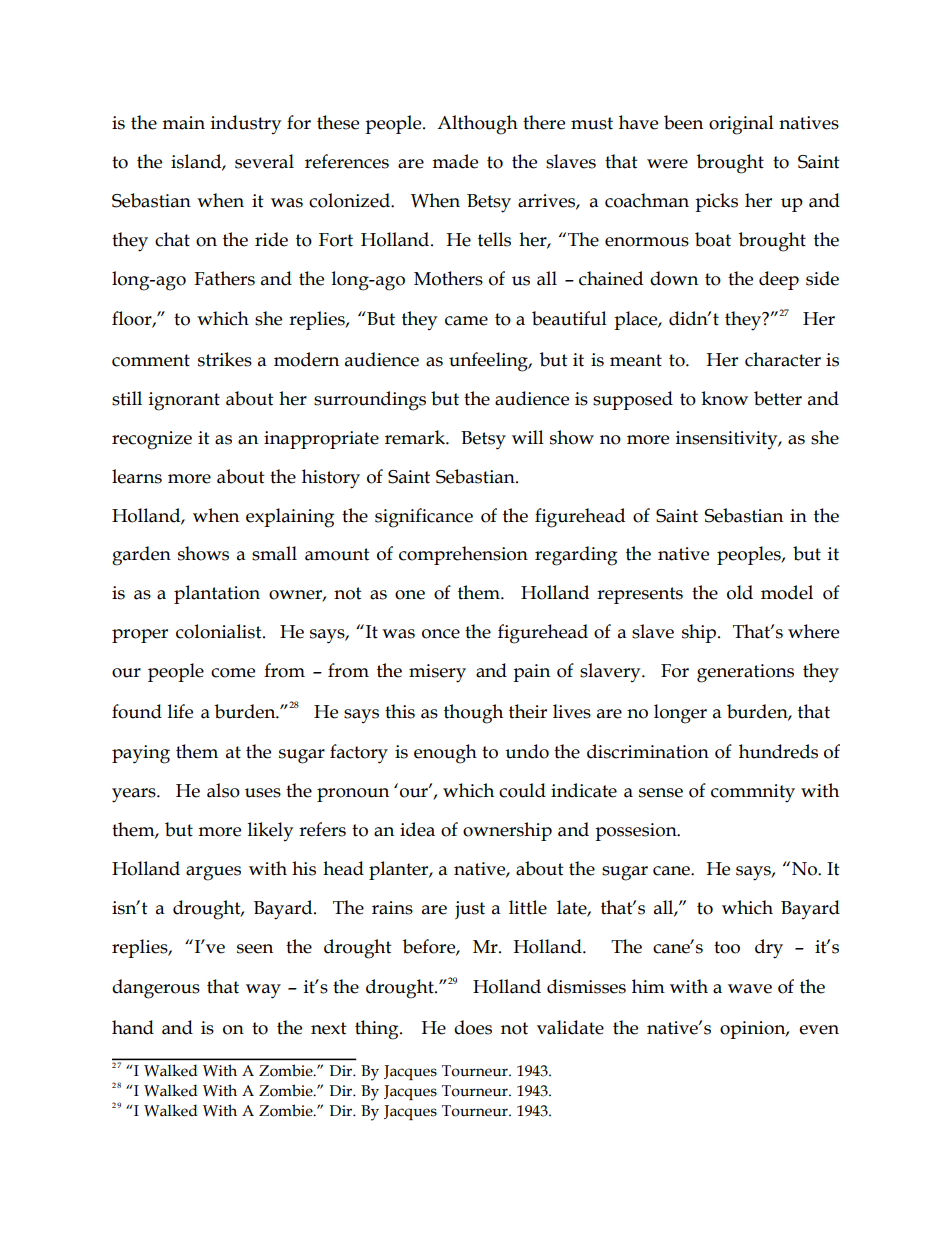 The image size is (952, 1233). I want to click on came, so click(466, 321).
